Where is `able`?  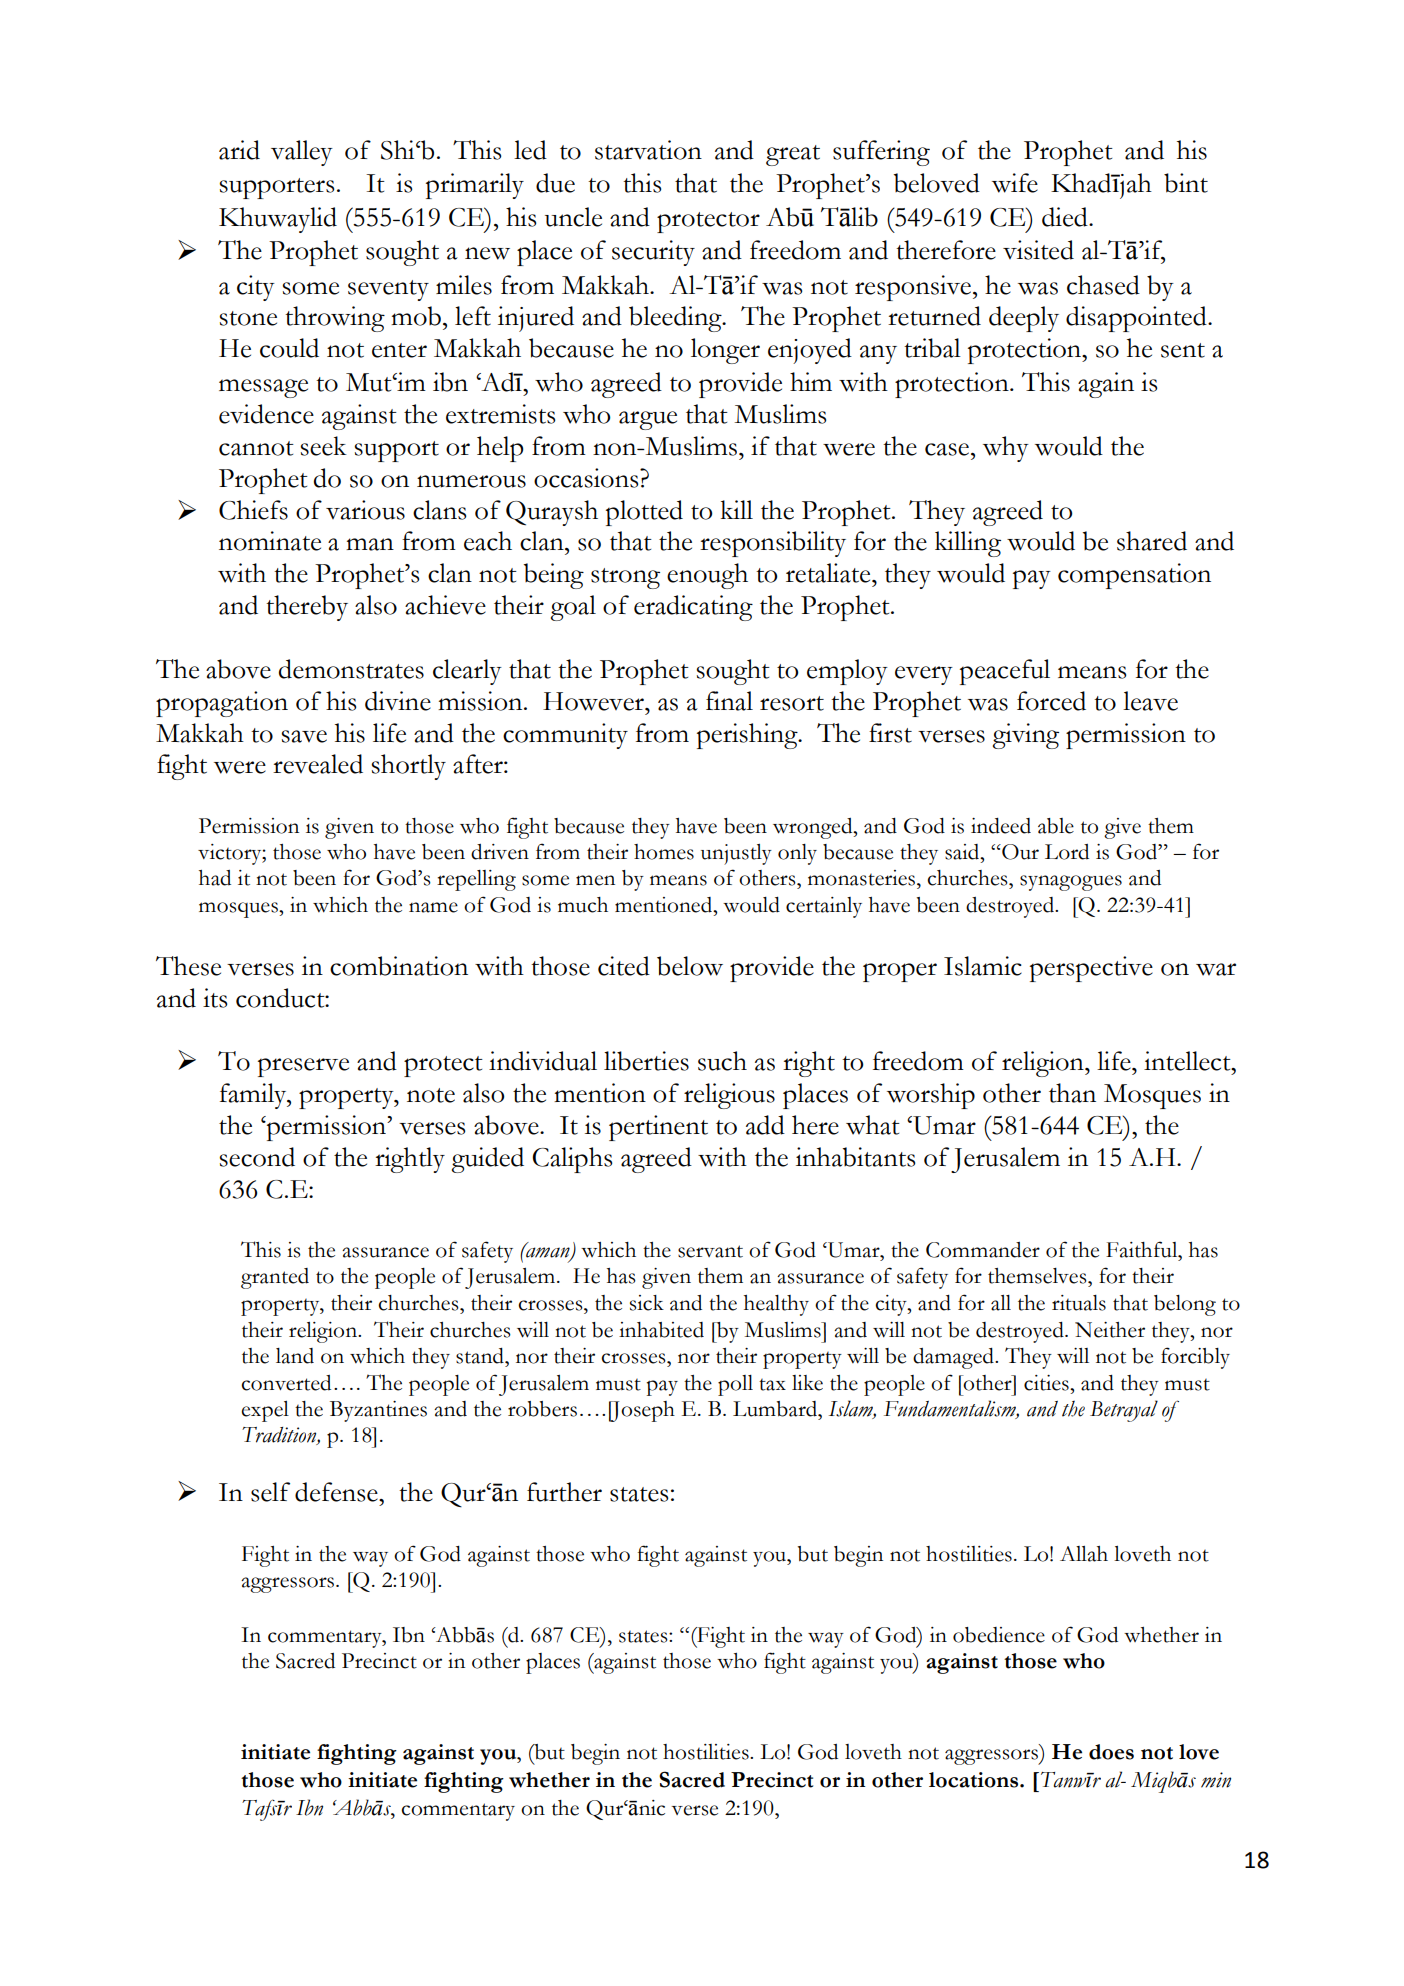 able is located at coordinates (1056, 826).
